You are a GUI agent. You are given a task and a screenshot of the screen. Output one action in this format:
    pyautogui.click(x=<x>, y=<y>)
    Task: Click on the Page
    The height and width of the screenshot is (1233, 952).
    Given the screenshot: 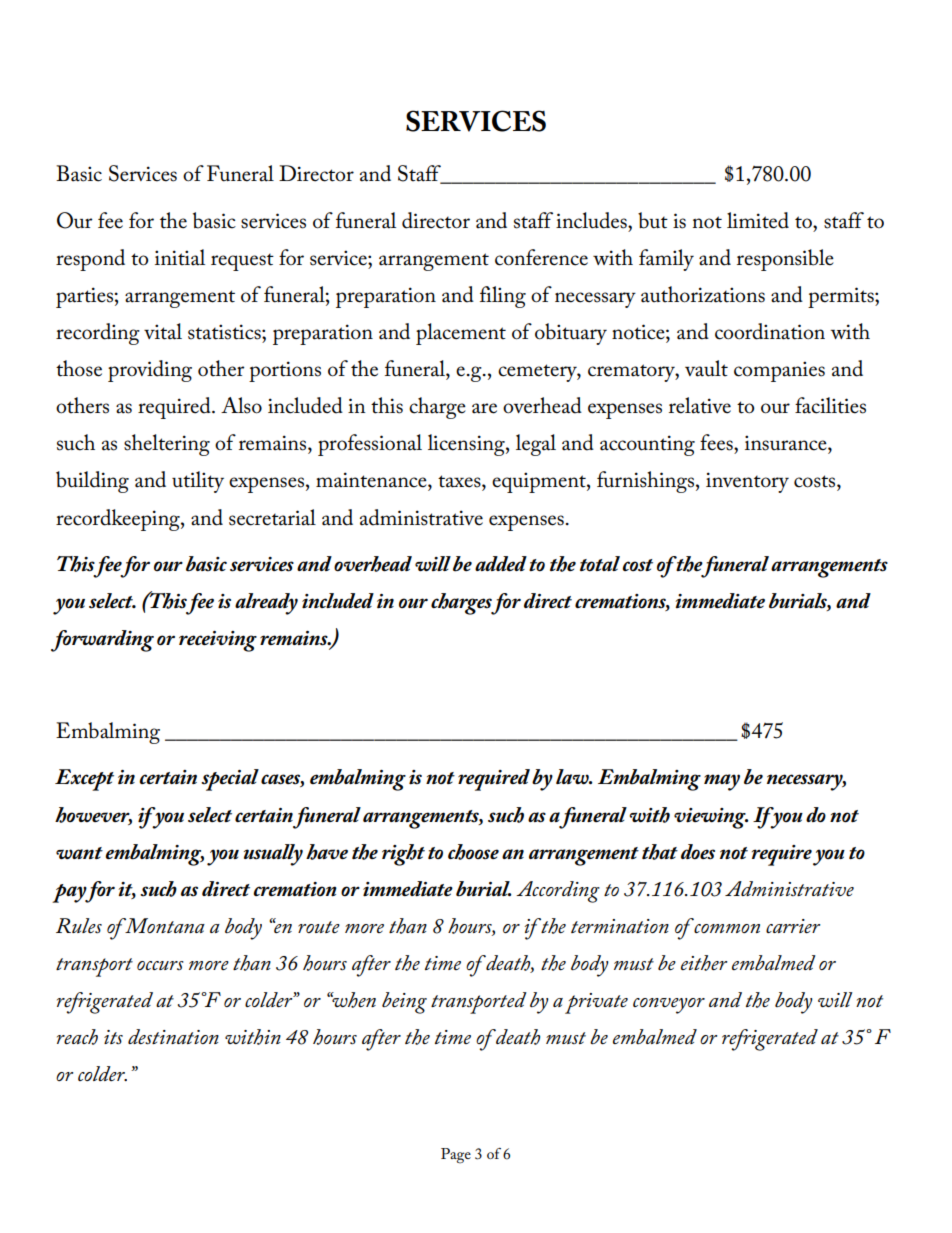 What is the action you would take?
    pyautogui.click(x=456, y=1156)
